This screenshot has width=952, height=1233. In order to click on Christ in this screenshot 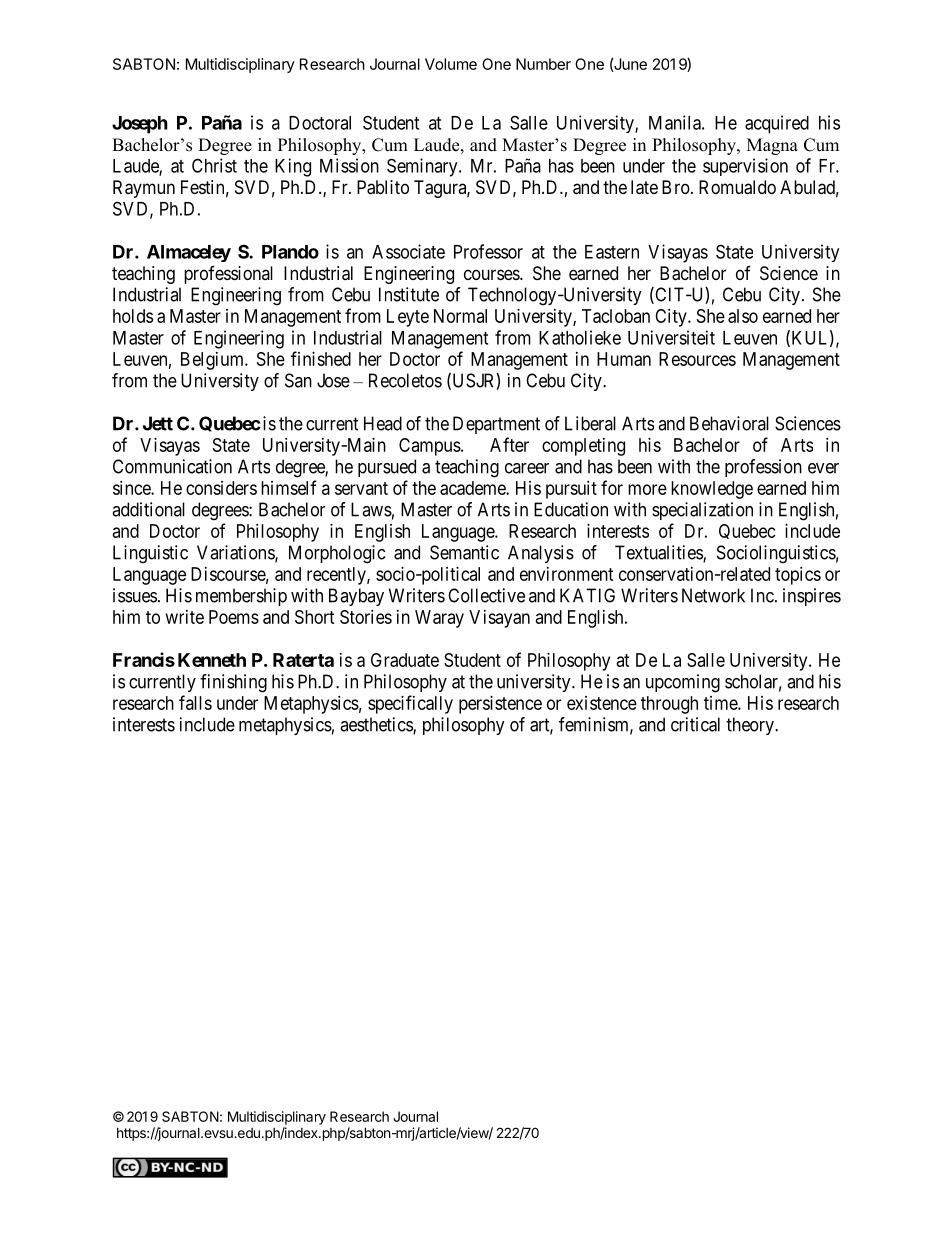, I will do `click(214, 165)`.
